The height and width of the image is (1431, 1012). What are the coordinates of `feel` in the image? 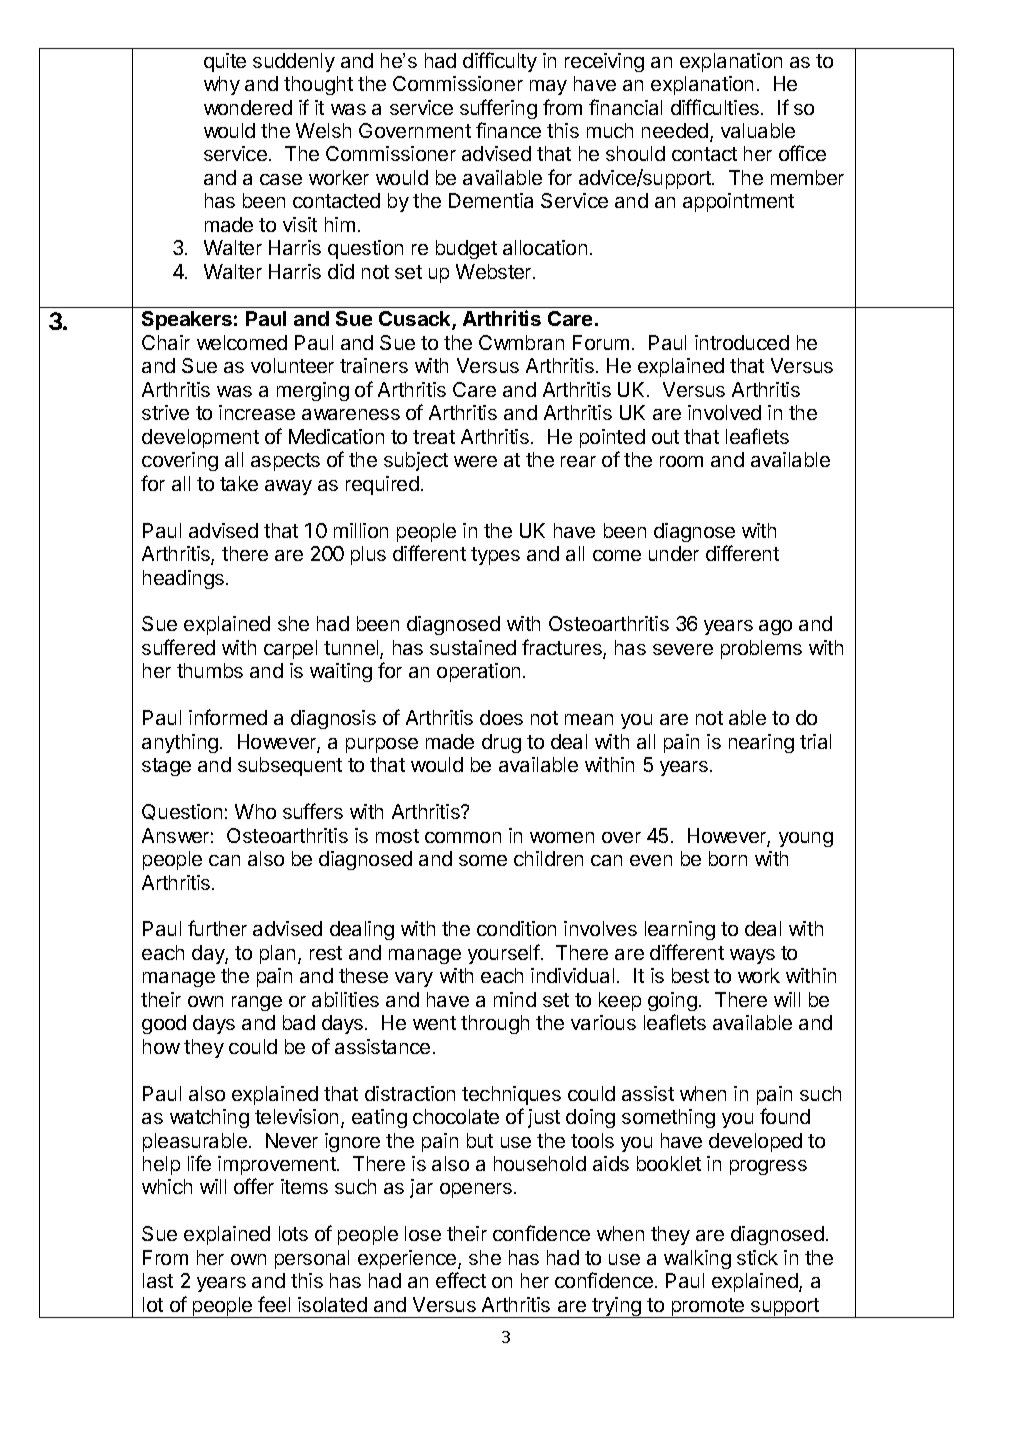 It's located at (274, 1304).
